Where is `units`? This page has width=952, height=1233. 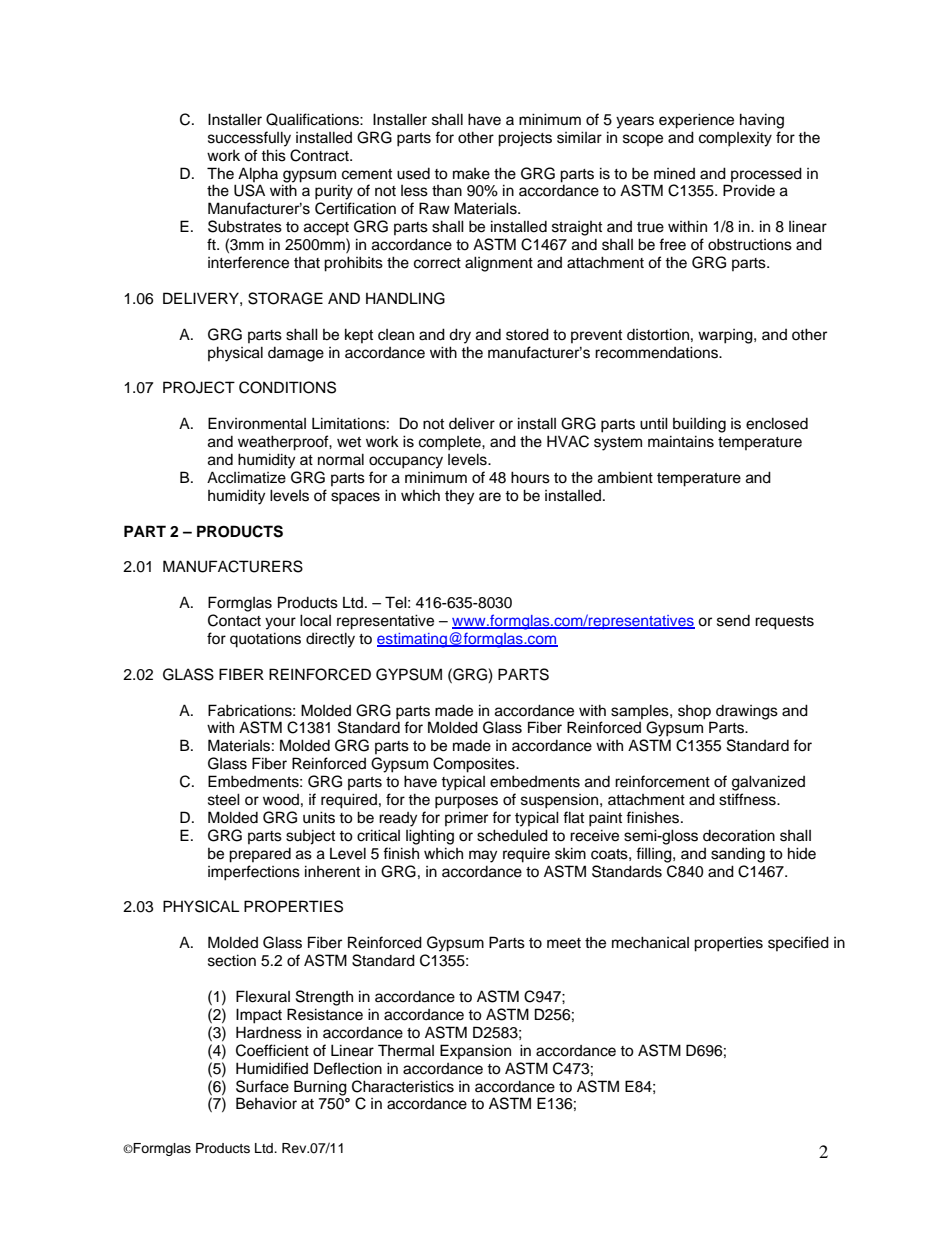 units is located at coordinates (319, 817).
